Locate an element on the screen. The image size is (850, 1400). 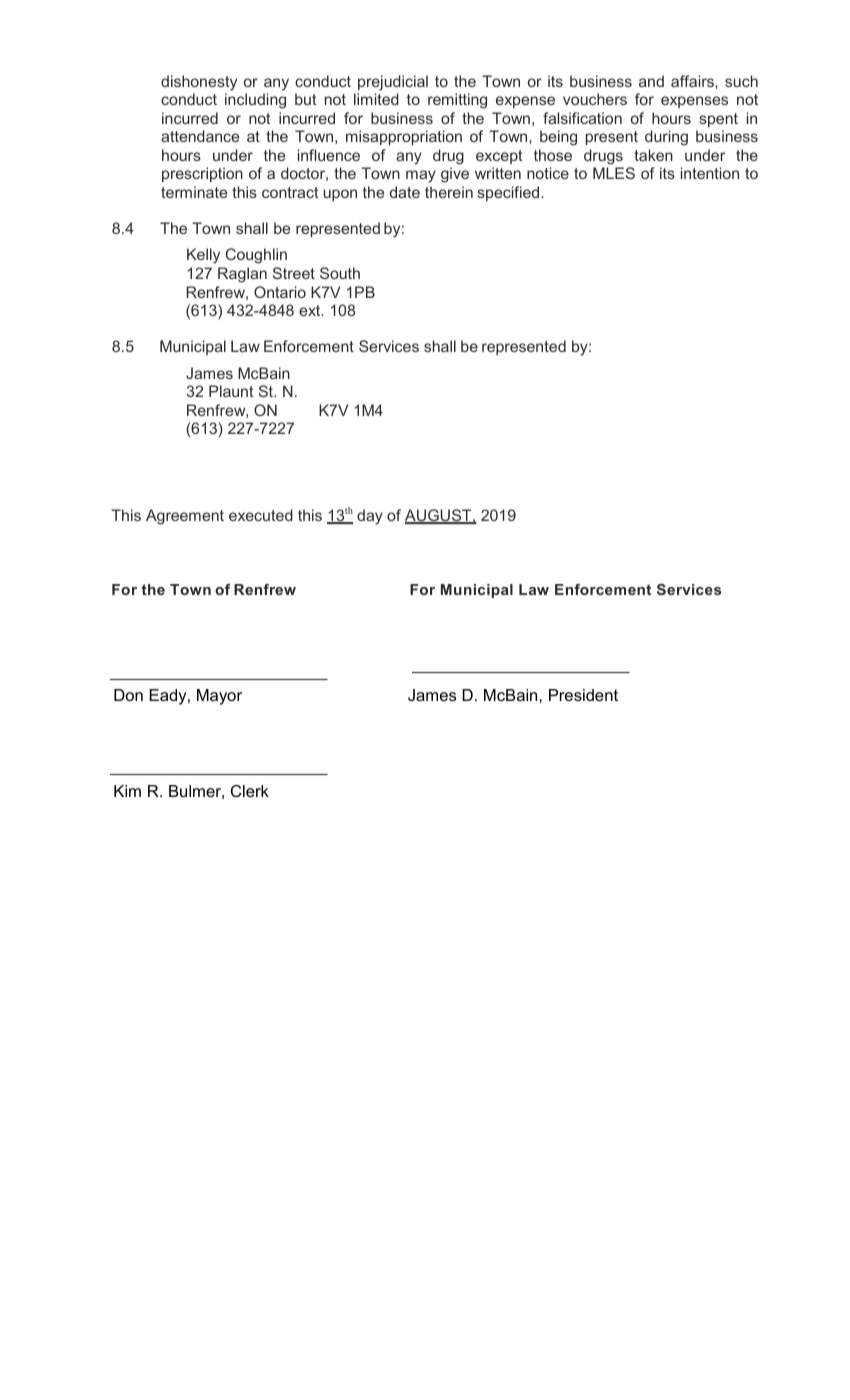
Clerk is located at coordinates (250, 791).
